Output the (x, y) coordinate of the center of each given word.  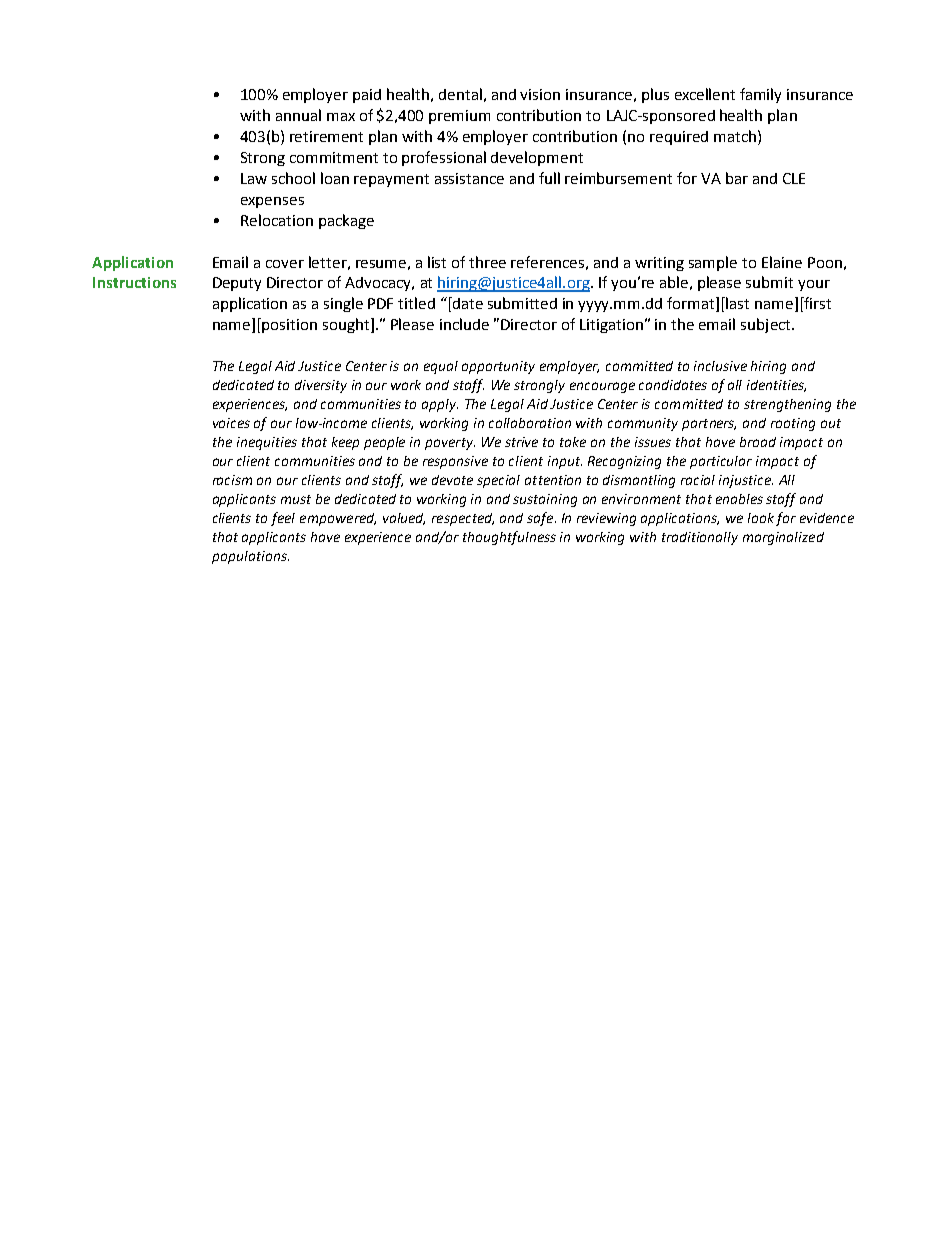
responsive (455, 462)
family (760, 95)
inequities (267, 443)
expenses (272, 202)
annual (298, 115)
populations (250, 557)
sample (713, 263)
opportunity (498, 367)
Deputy (237, 284)
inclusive (720, 366)
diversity (321, 386)
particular (721, 462)
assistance (469, 178)
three (487, 262)
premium (459, 117)
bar (737, 178)
